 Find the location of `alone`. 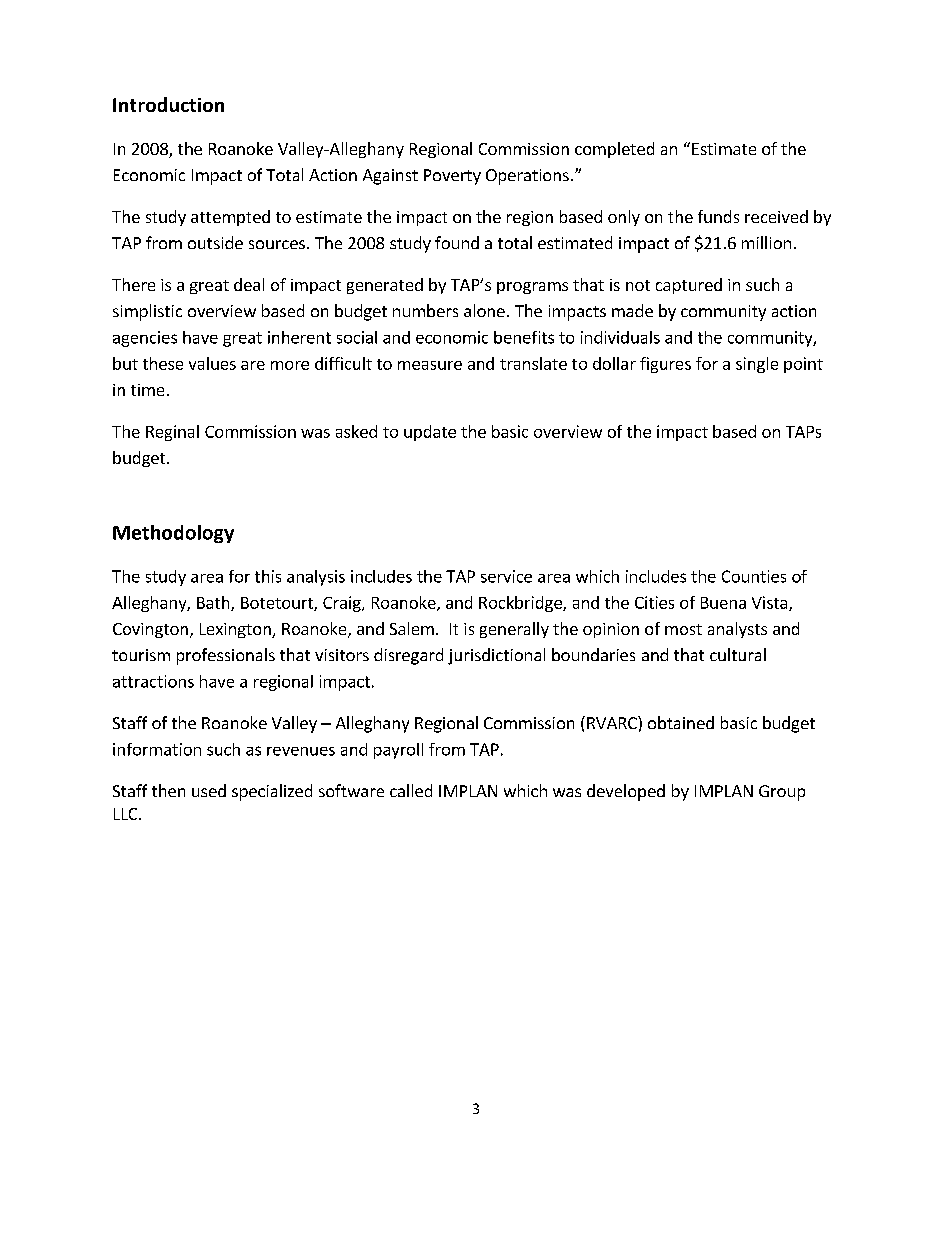

alone is located at coordinates (484, 310).
